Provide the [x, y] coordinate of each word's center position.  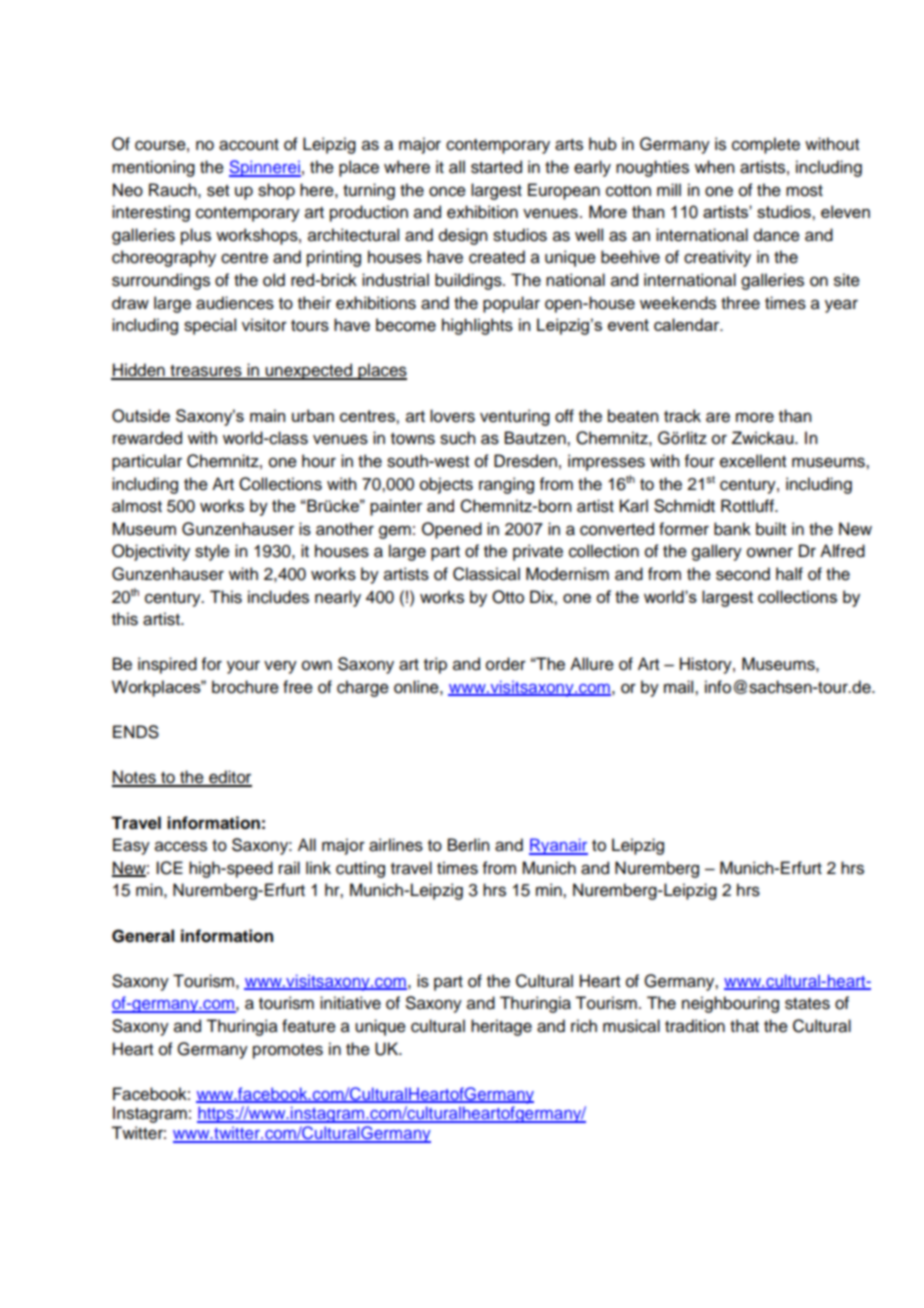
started [496, 167]
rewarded [147, 438]
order [506, 664]
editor [229, 778]
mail [680, 687]
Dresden [525, 461]
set [218, 191]
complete [766, 145]
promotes [288, 1051]
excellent [753, 461]
